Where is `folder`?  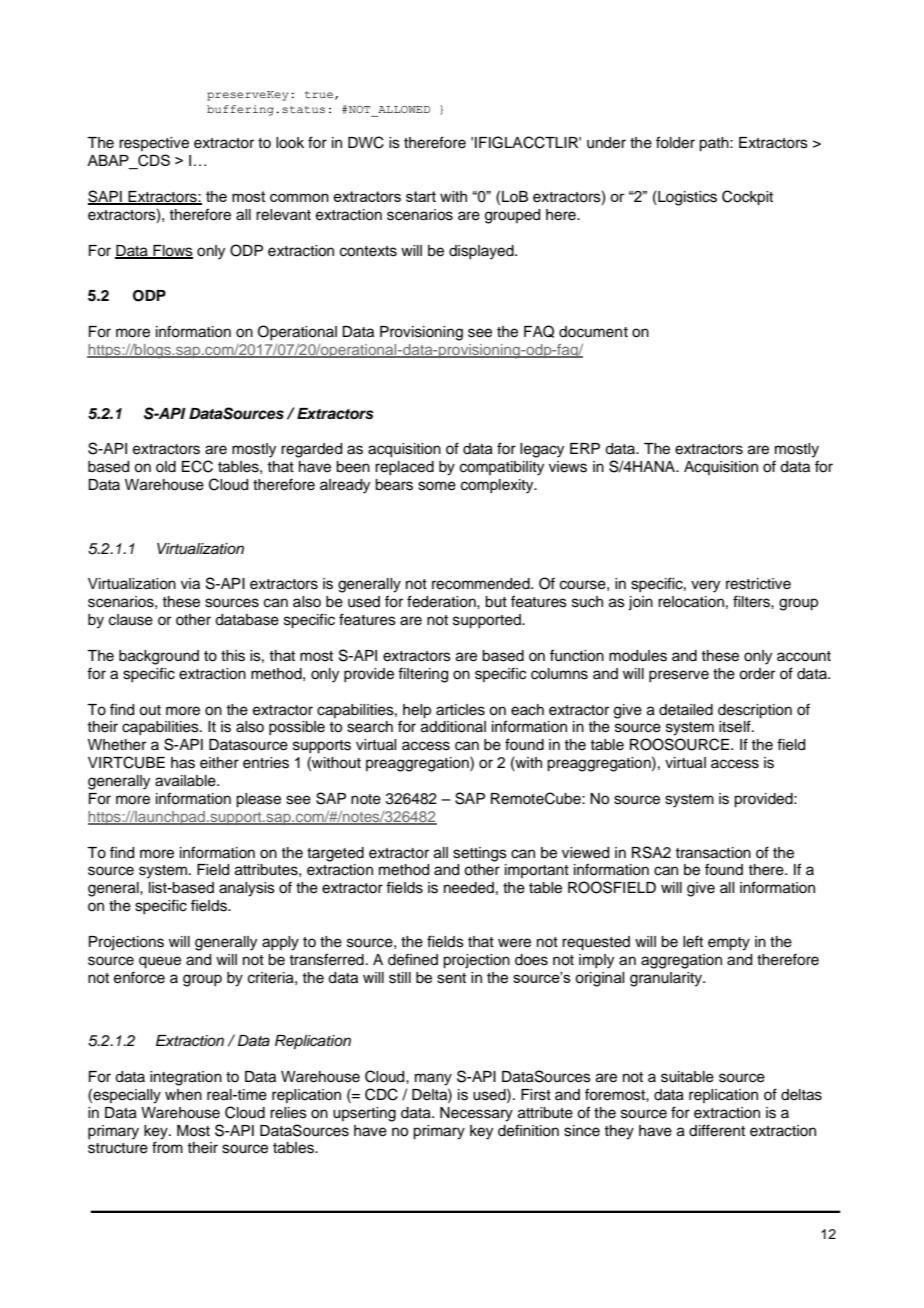
folder is located at coordinates (675, 142).
